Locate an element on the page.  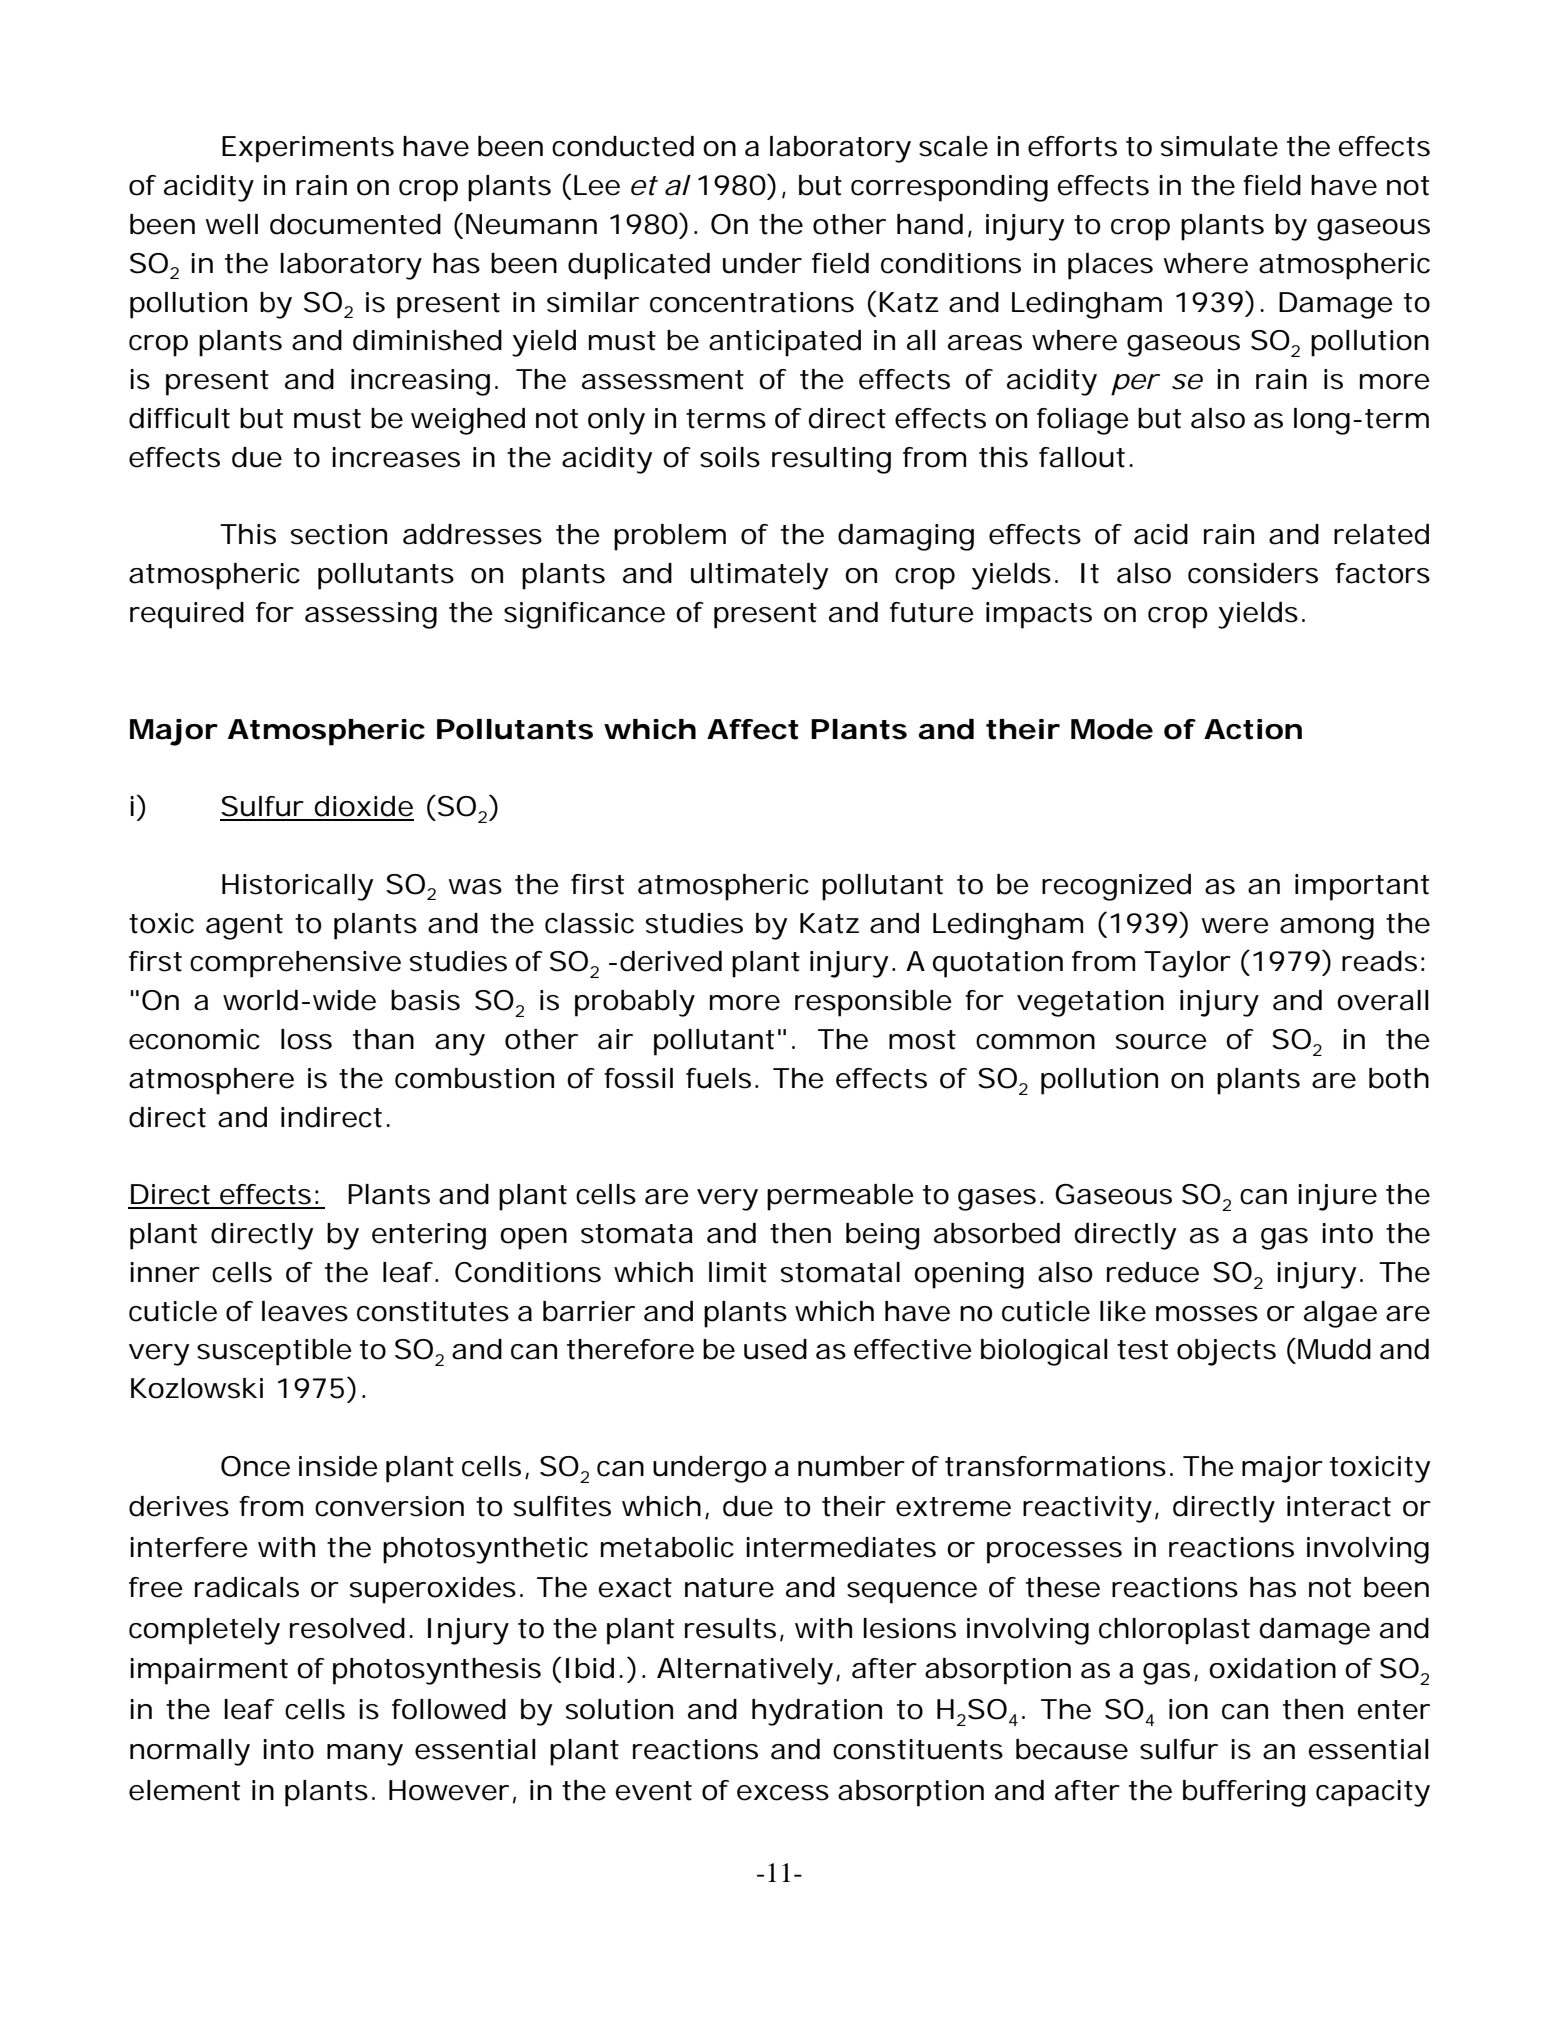
hand is located at coordinates (930, 224).
